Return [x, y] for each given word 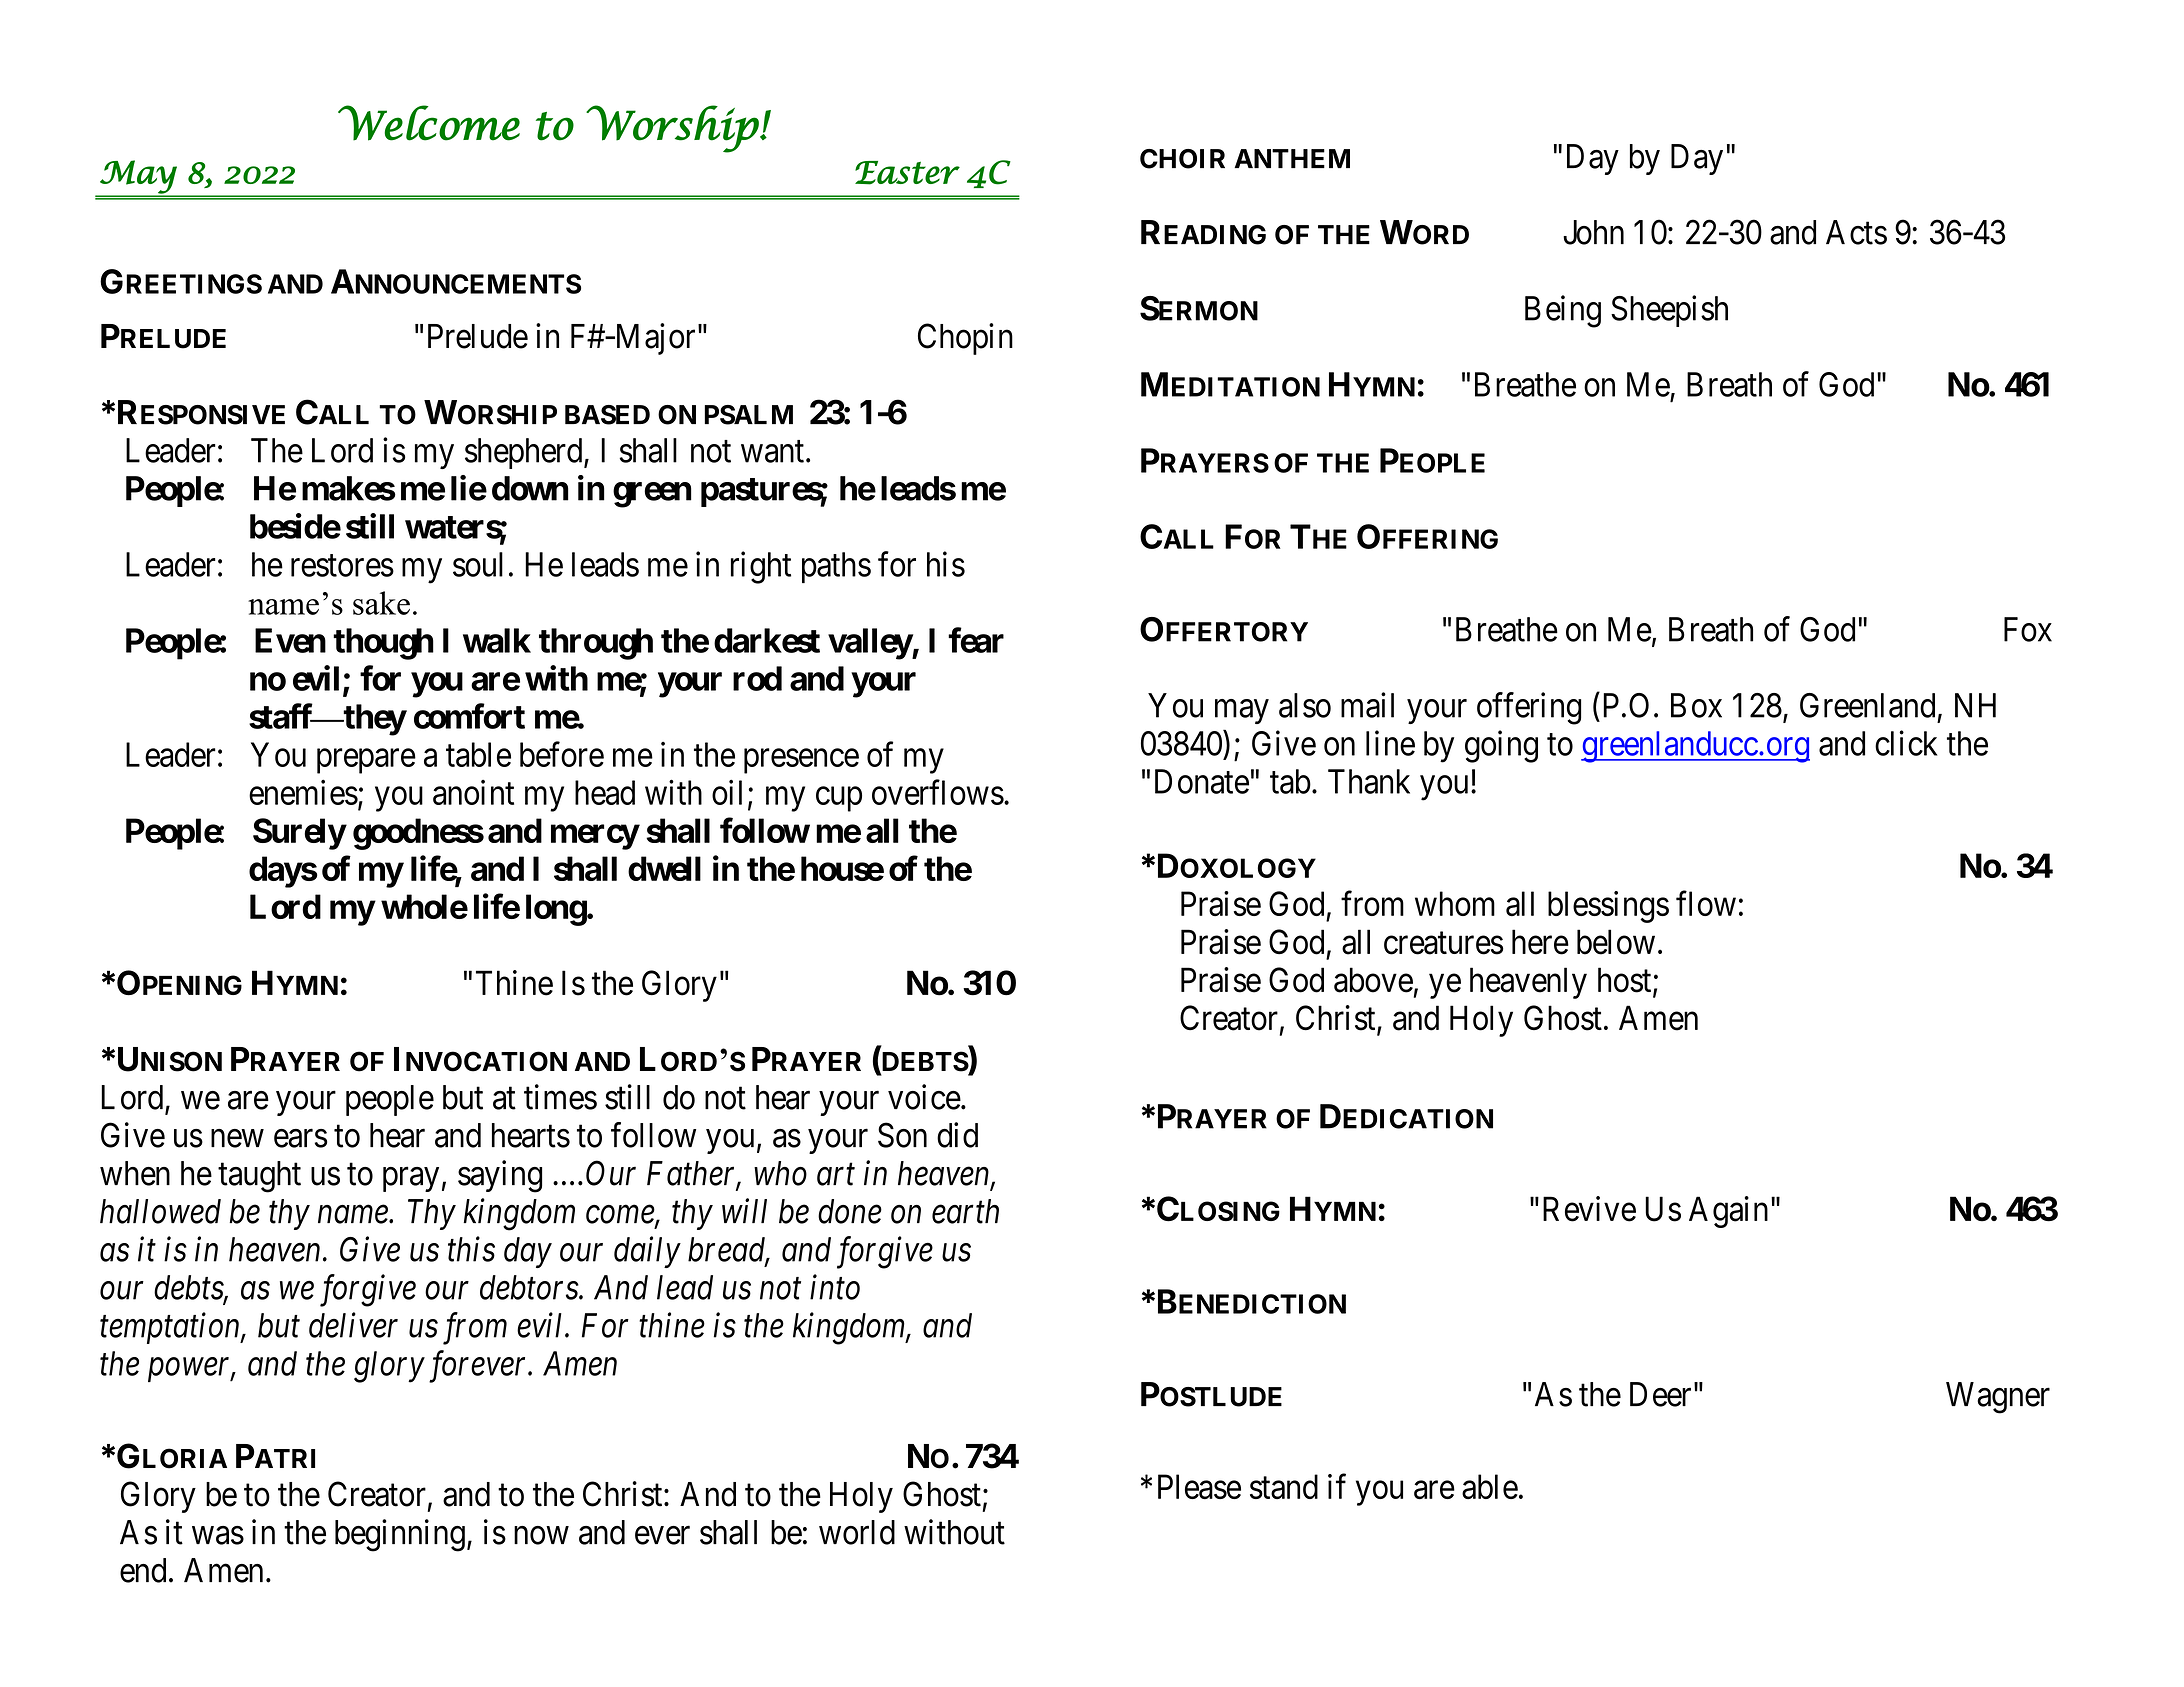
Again [1728, 1212]
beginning [400, 1535]
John [1593, 232]
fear [976, 640]
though [383, 644]
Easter [907, 173]
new [237, 1138]
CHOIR [1182, 159]
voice [924, 1097]
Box [1696, 705]
